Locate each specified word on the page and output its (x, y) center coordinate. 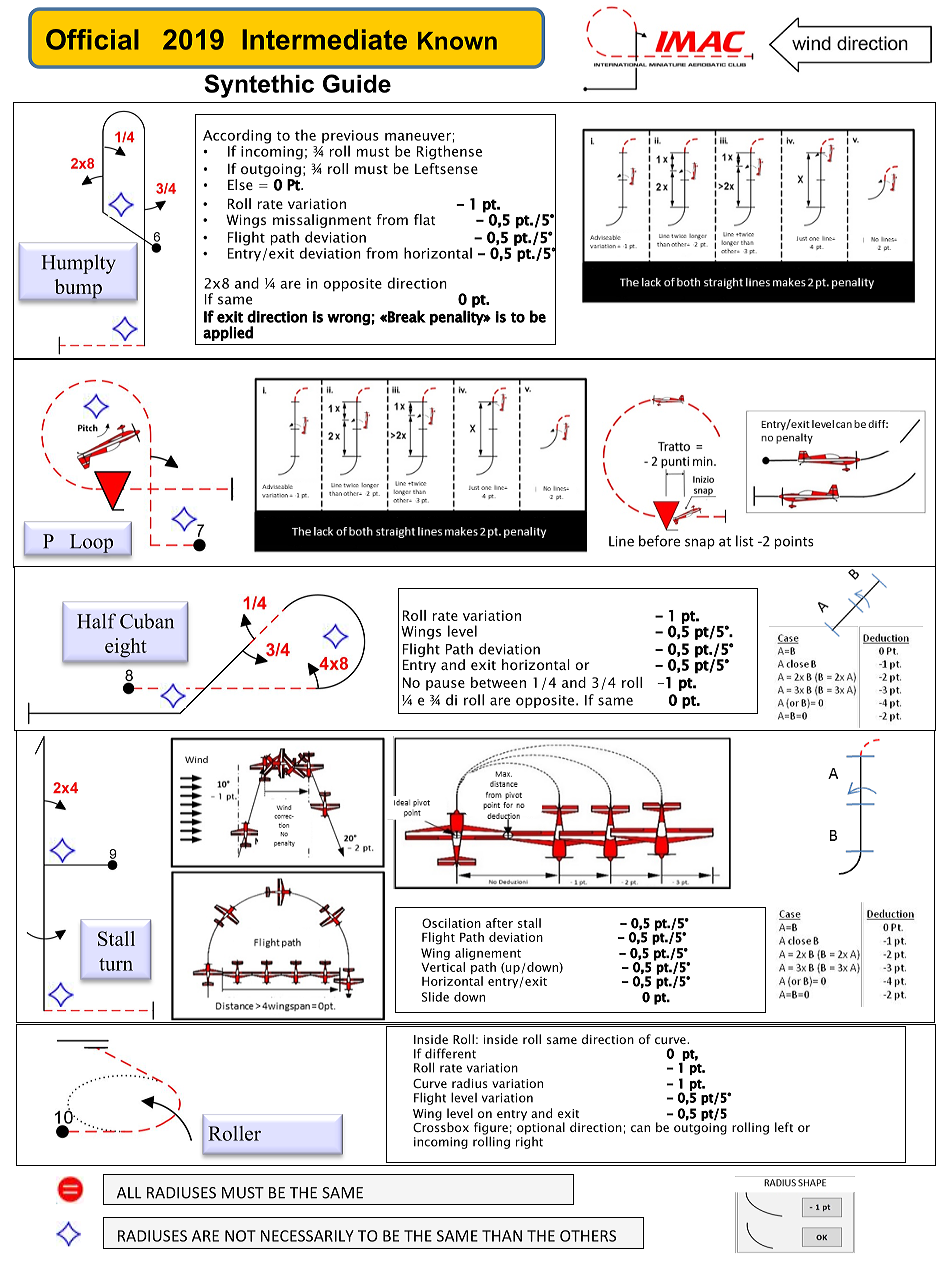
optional (541, 1127)
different (450, 1053)
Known (457, 41)
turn (116, 964)
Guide (357, 83)
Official (92, 39)
